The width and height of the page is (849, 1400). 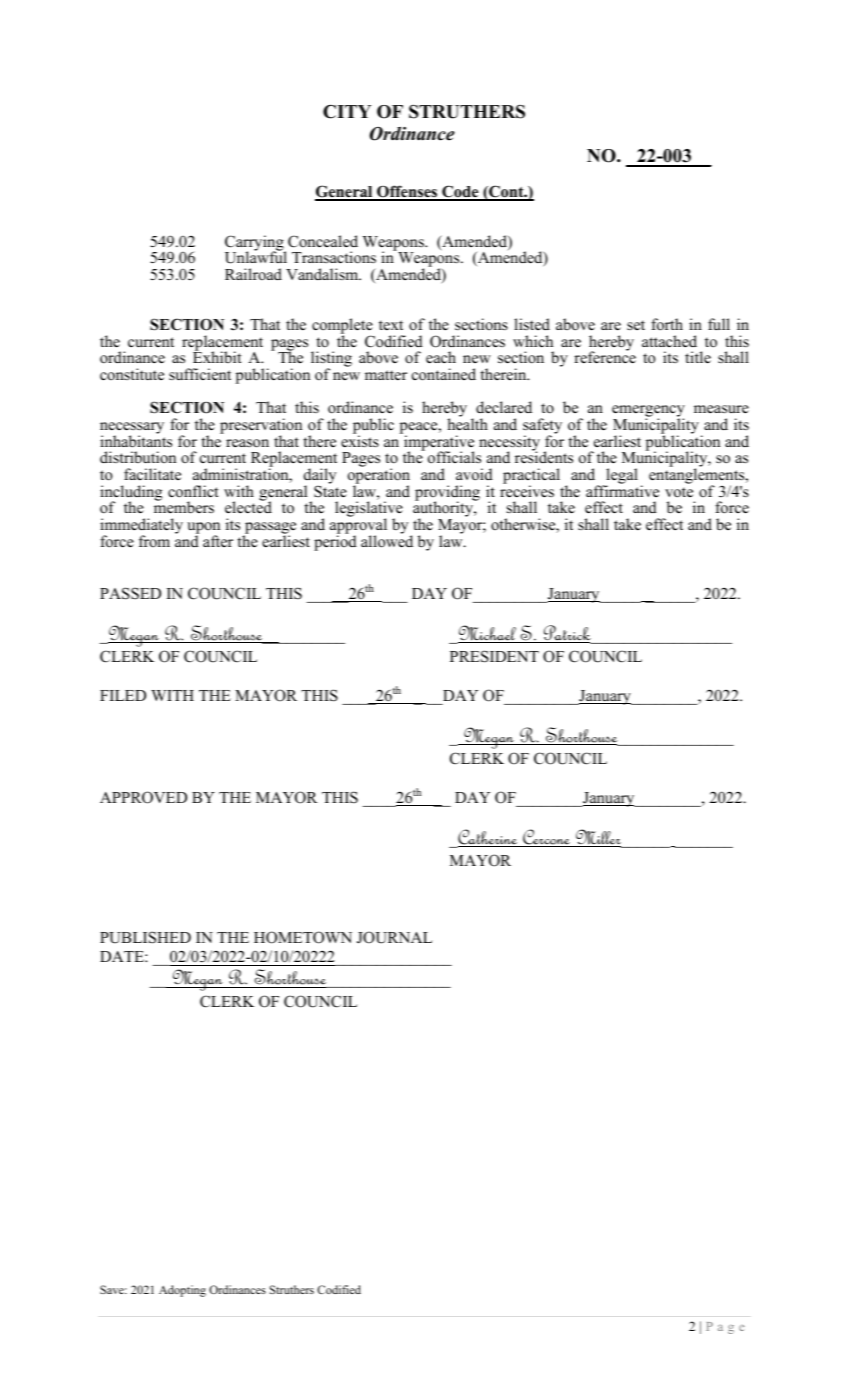 What do you see at coordinates (438, 443) in the page?
I see `imperative` at bounding box center [438, 443].
